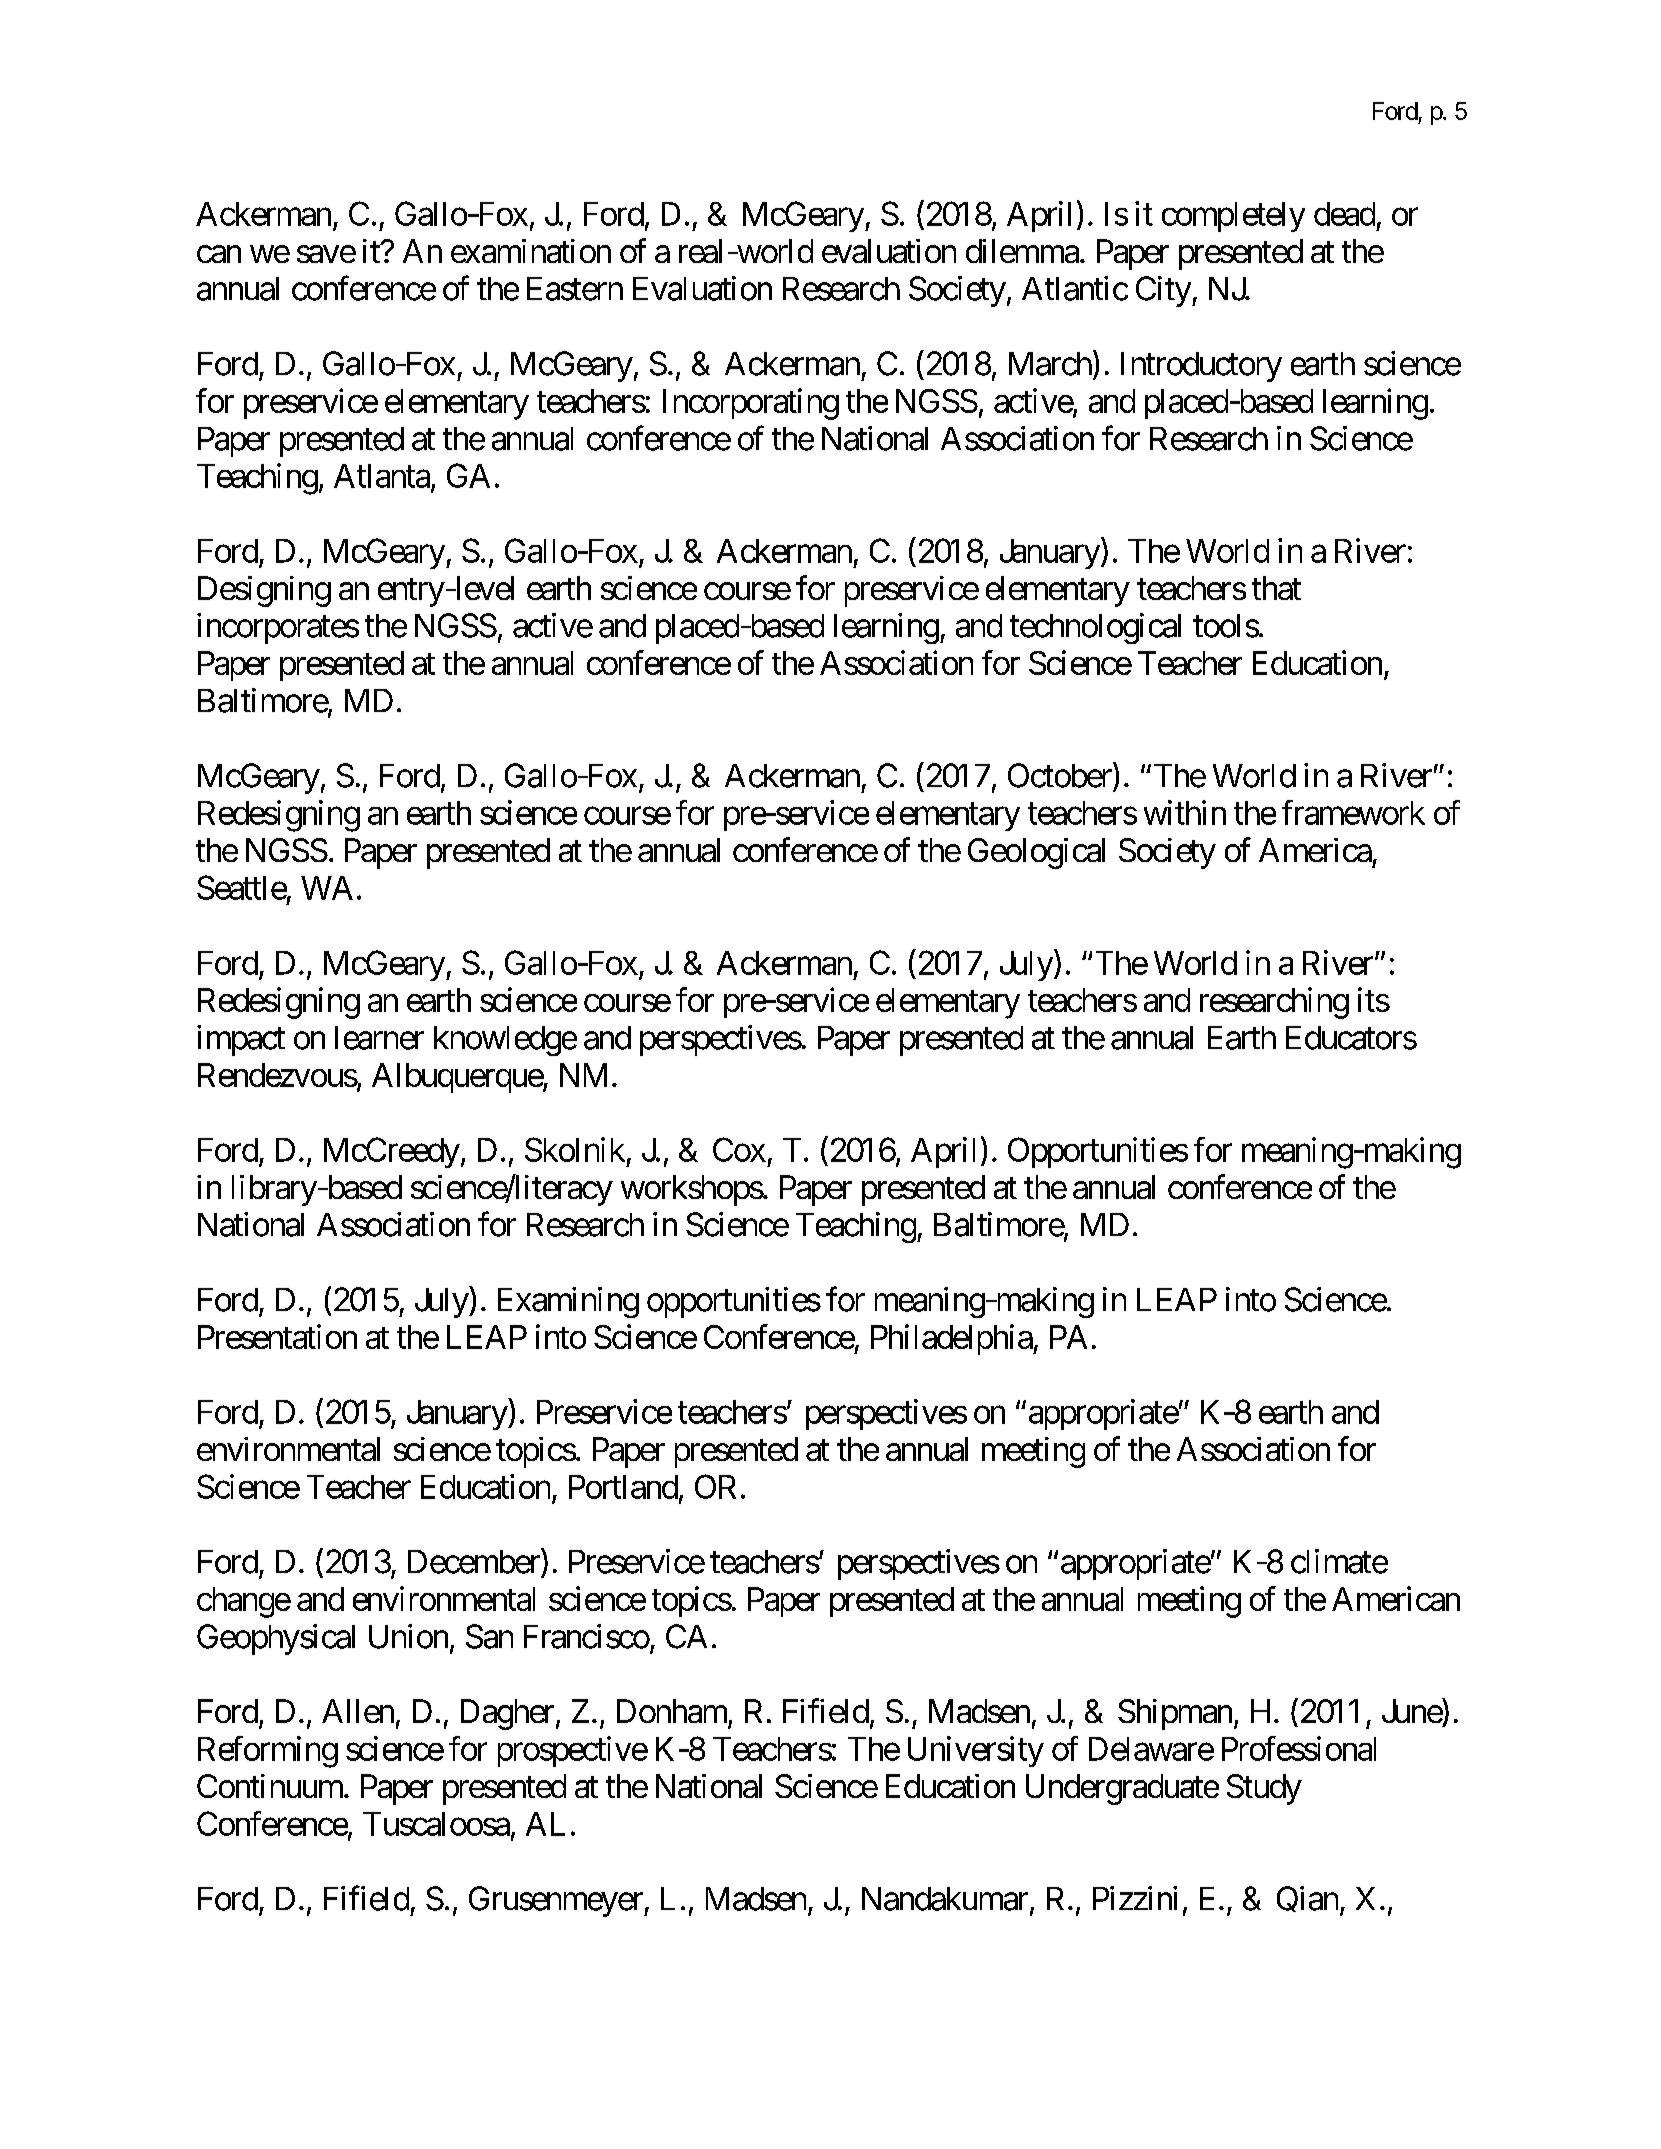 The width and height of the screenshot is (1661, 2149). Describe the element at coordinates (976, 1751) in the screenshot. I see `University` at that location.
